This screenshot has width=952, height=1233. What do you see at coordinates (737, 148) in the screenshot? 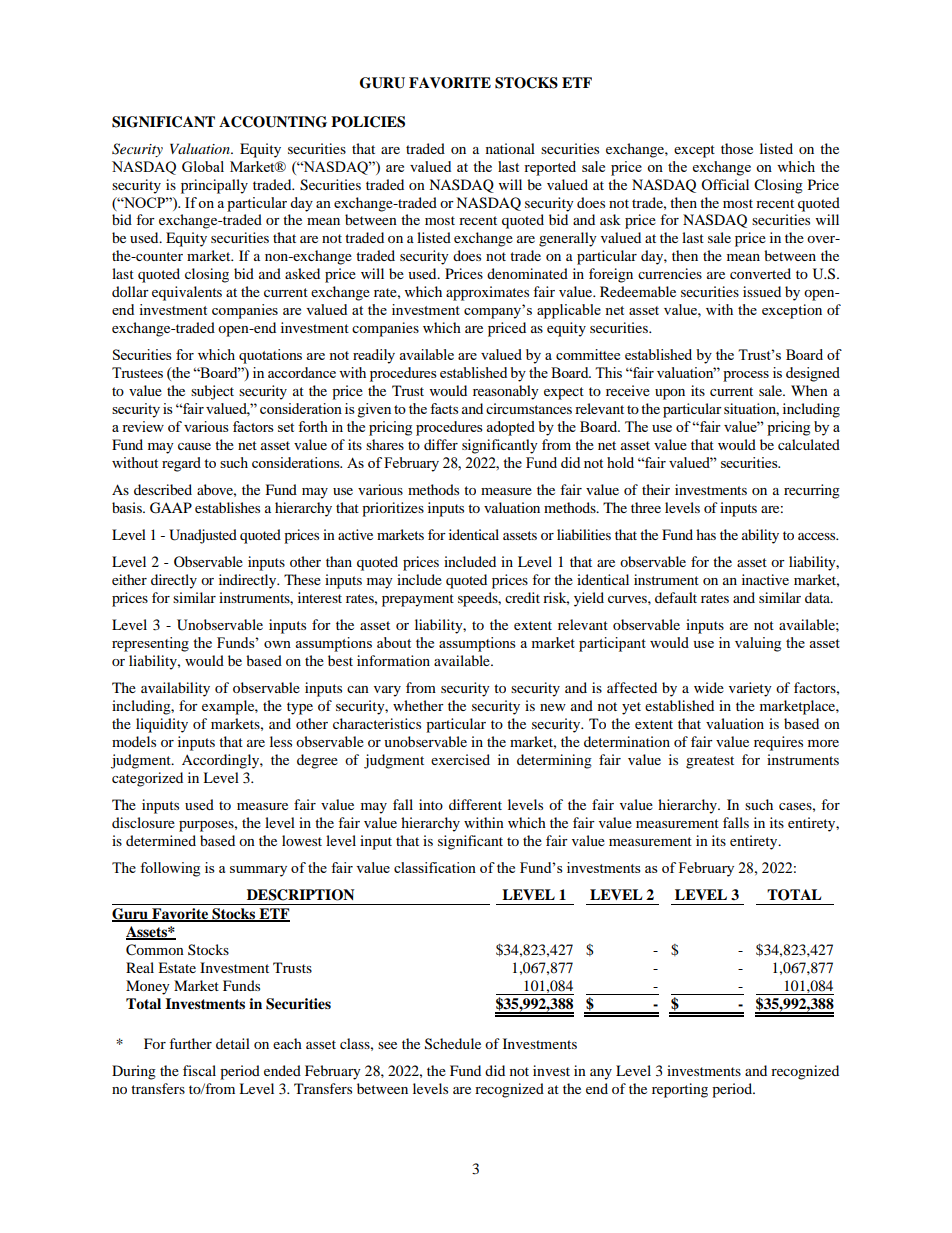
I see `those` at bounding box center [737, 148].
